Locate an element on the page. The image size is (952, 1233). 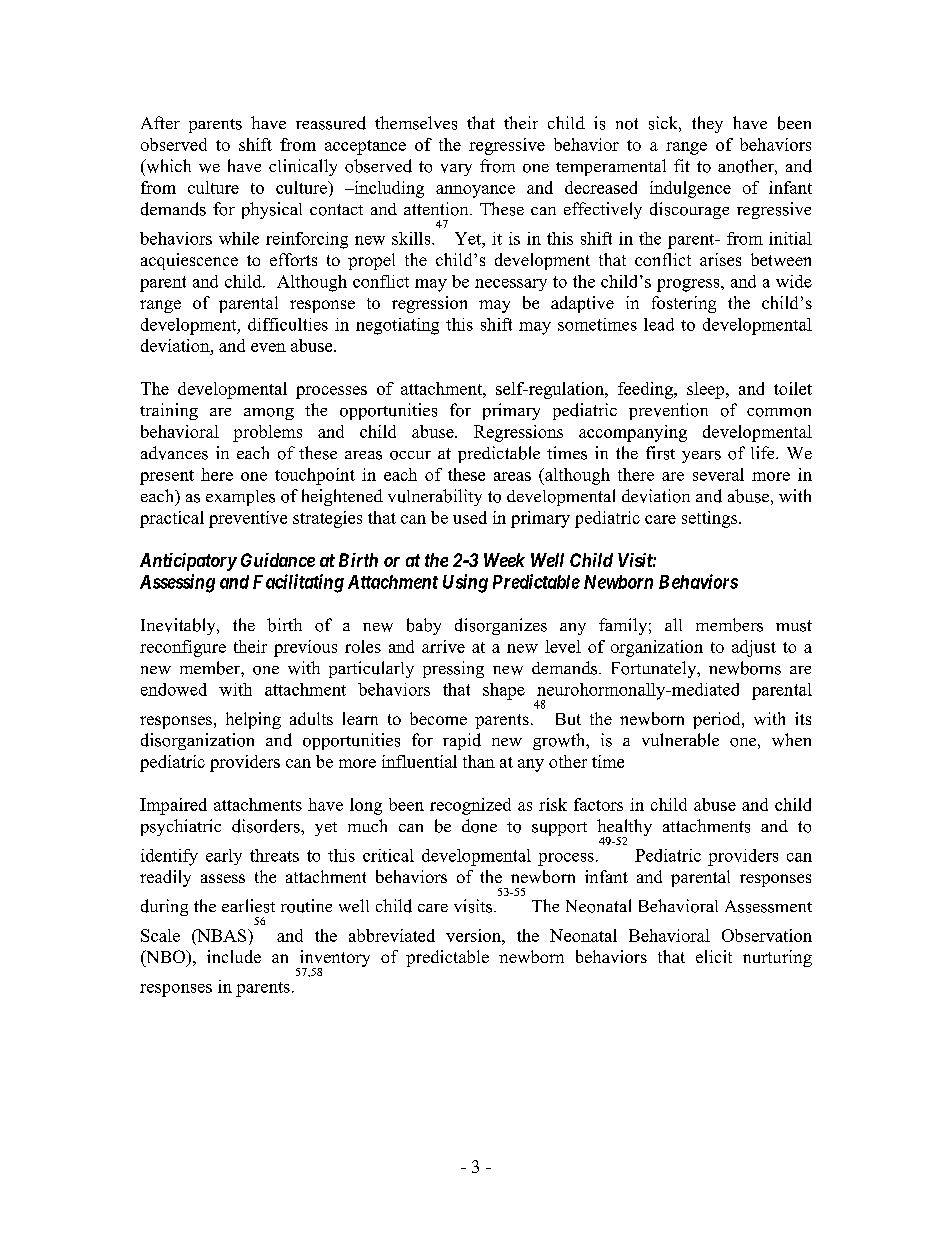
include is located at coordinates (234, 956).
